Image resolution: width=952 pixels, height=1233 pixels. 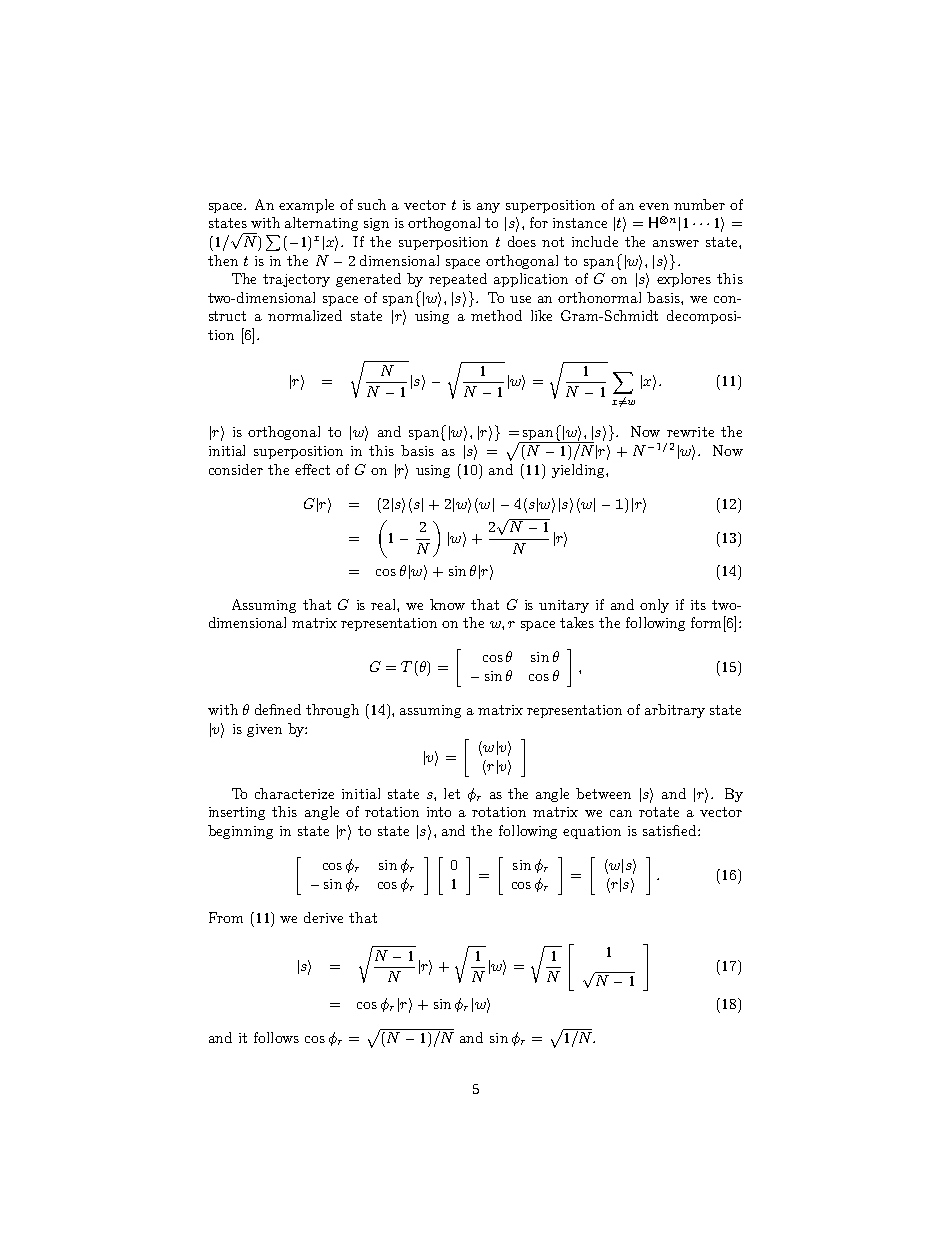 What do you see at coordinates (312, 469) in the document?
I see `effect` at bounding box center [312, 469].
